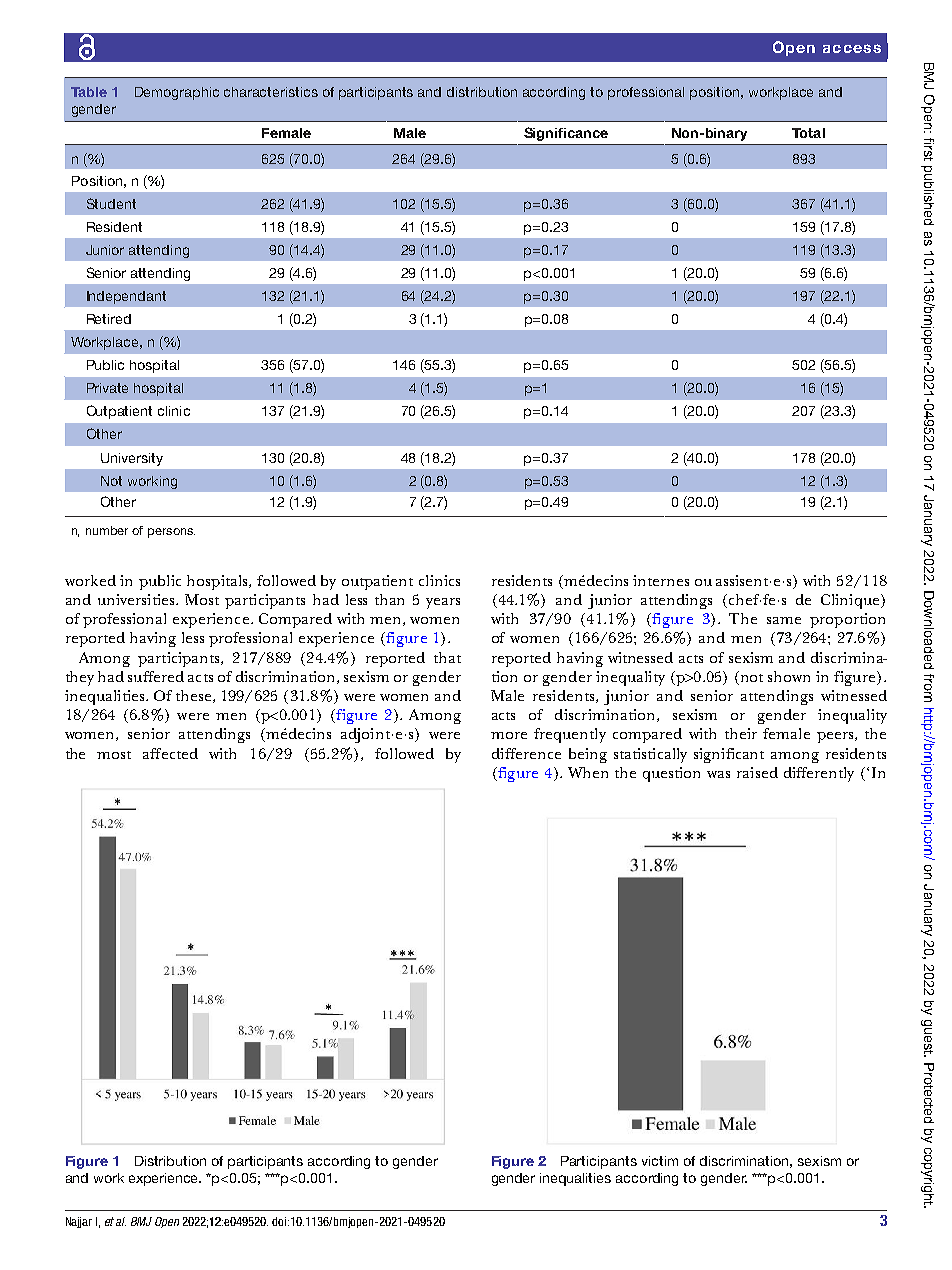 This screenshot has width=952, height=1270. Describe the element at coordinates (170, 753) in the screenshot. I see `affected` at that location.
